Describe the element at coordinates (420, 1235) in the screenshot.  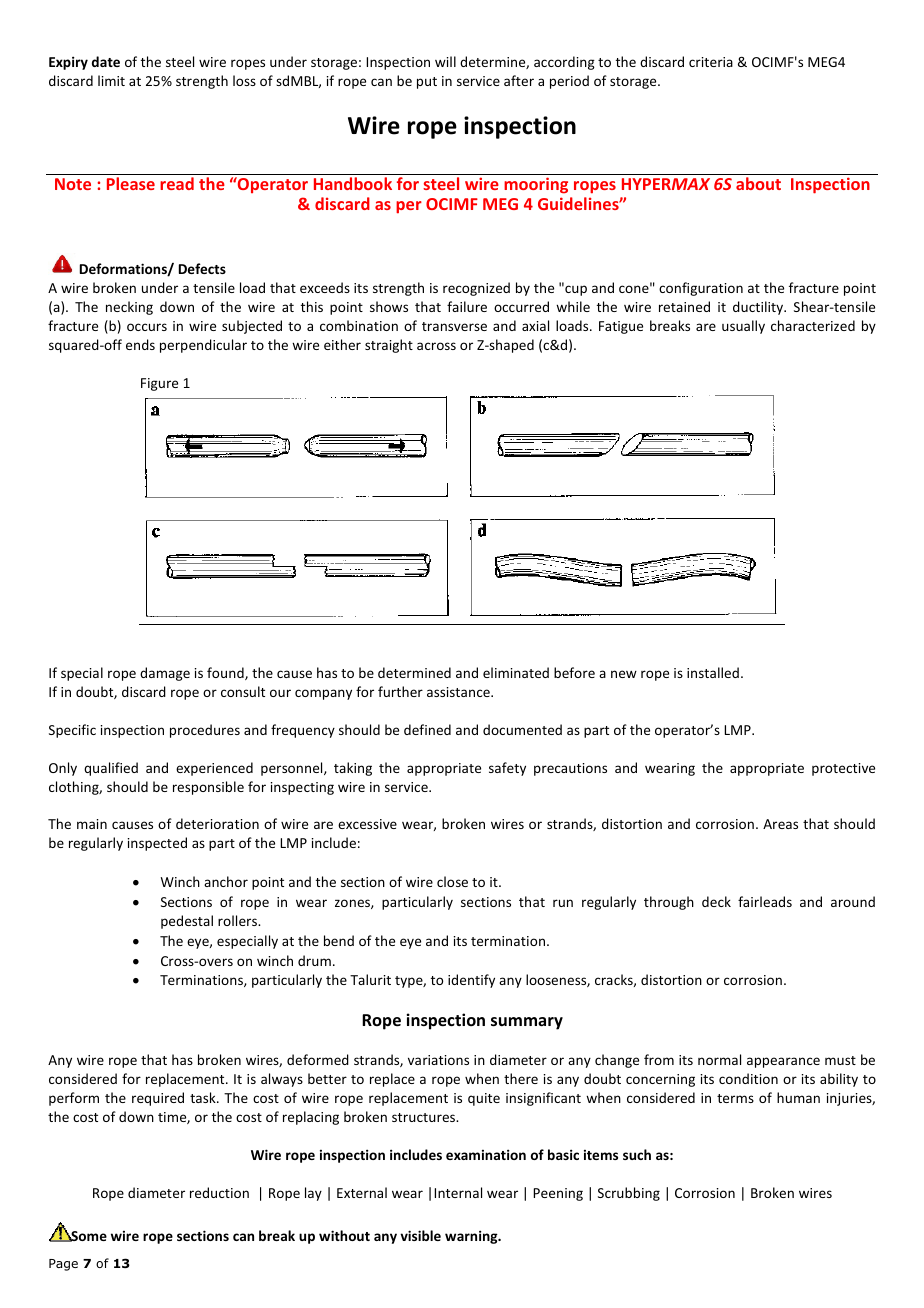
I see `visible` at that location.
